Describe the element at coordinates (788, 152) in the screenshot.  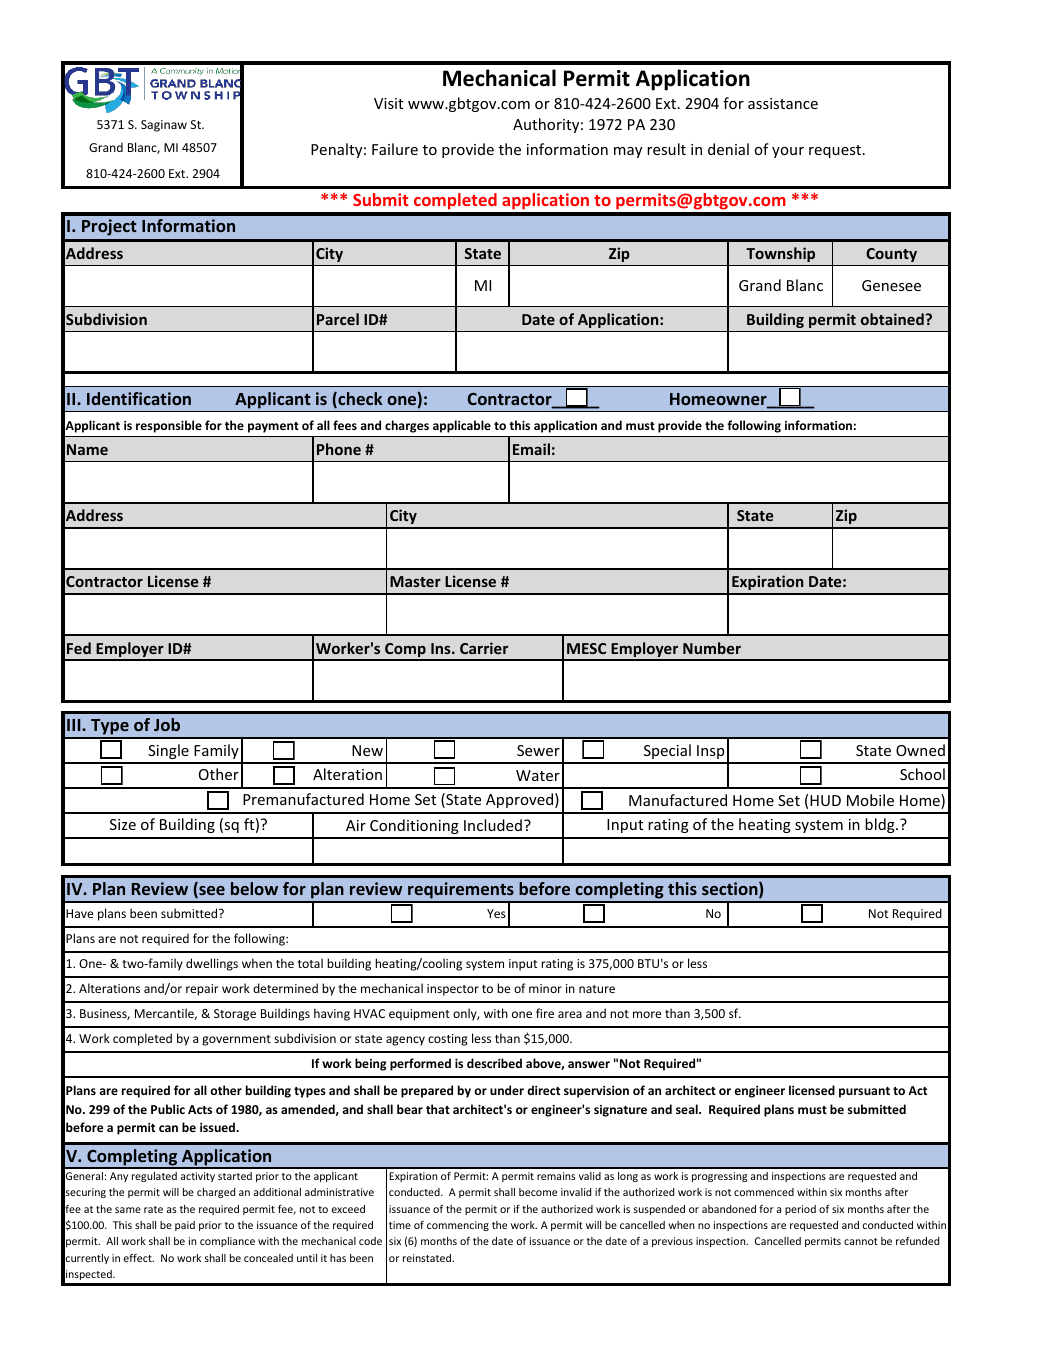
I see `your` at that location.
